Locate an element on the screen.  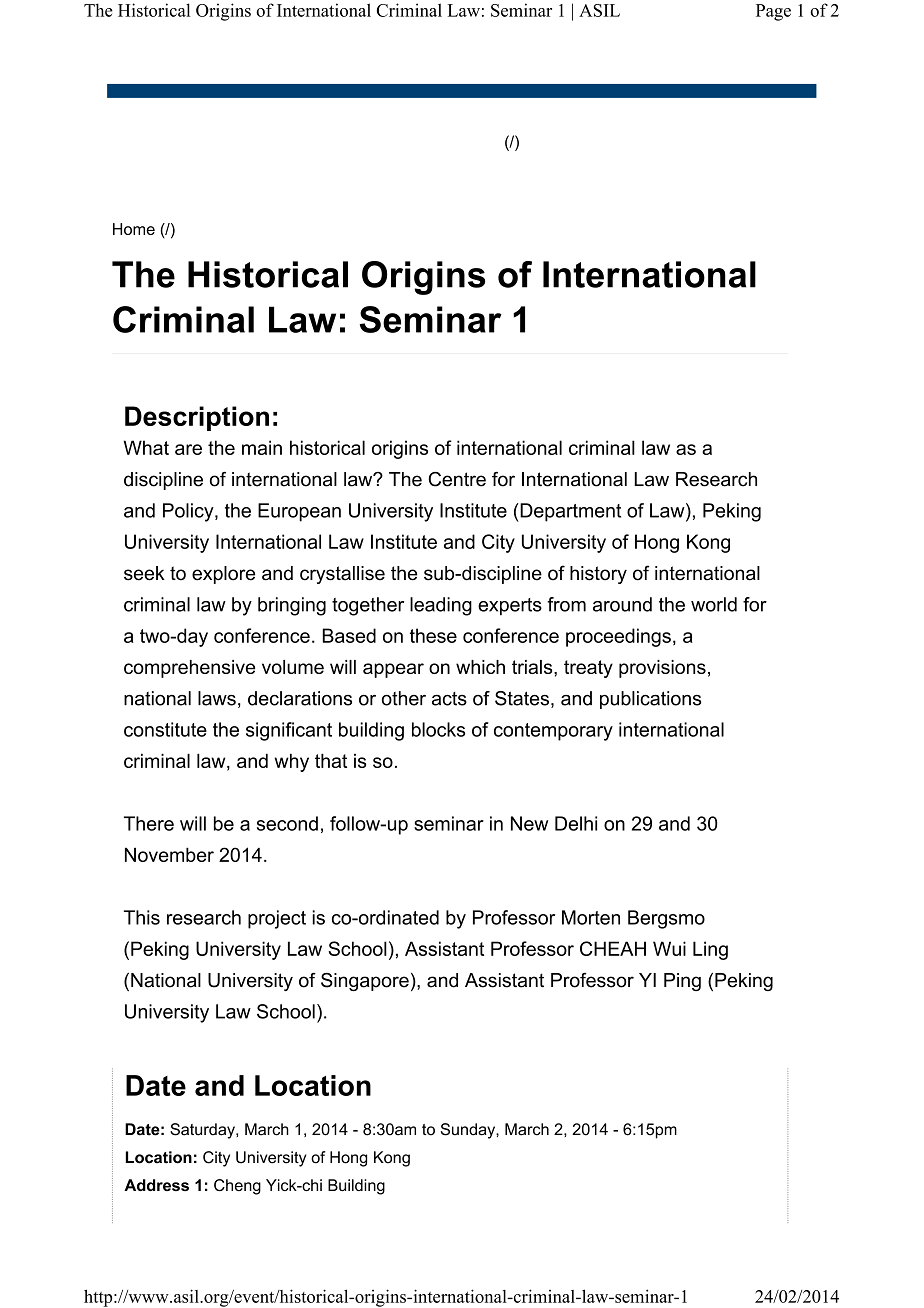
constitute is located at coordinates (165, 729).
